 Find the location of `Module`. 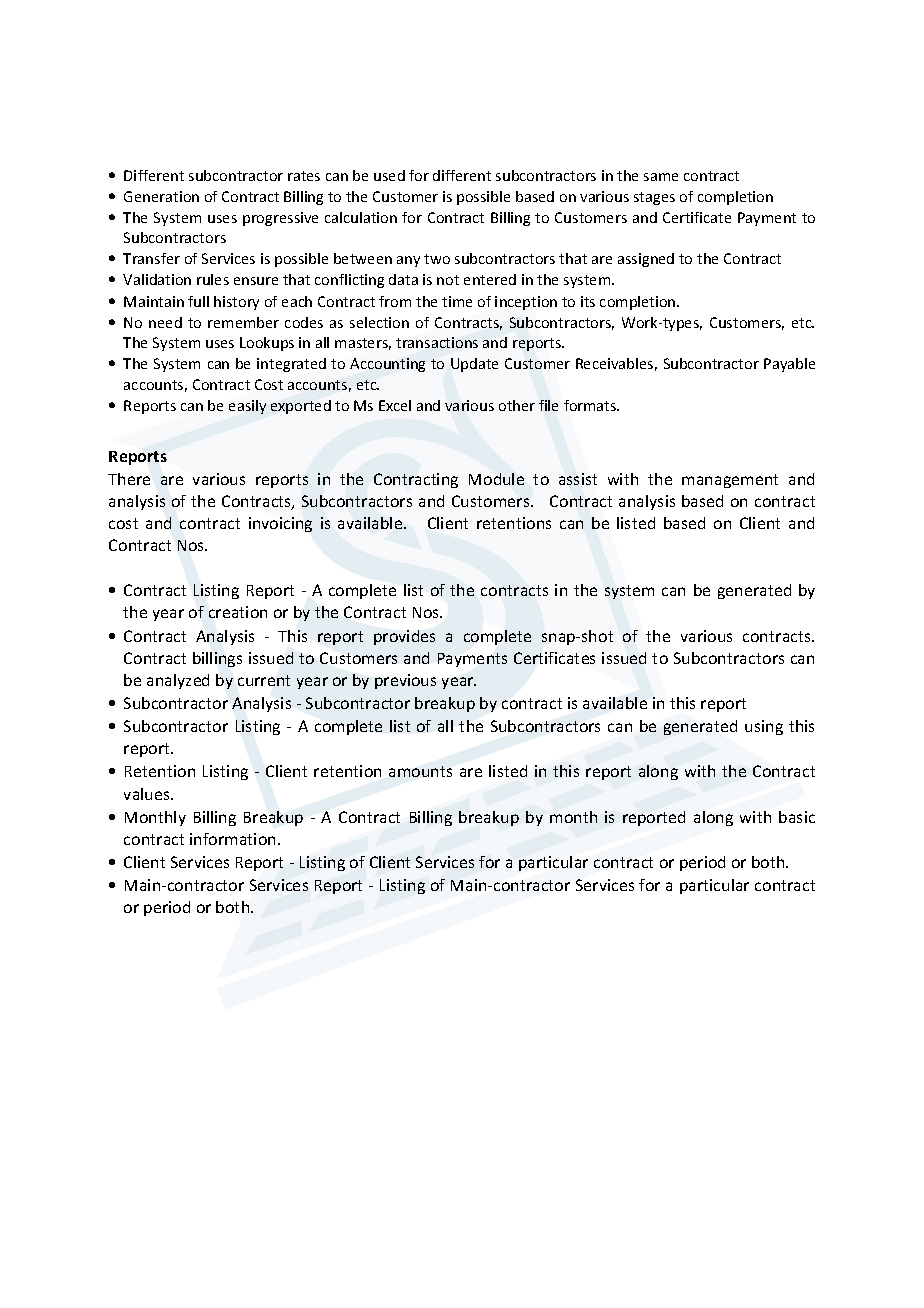

Module is located at coordinates (496, 479).
